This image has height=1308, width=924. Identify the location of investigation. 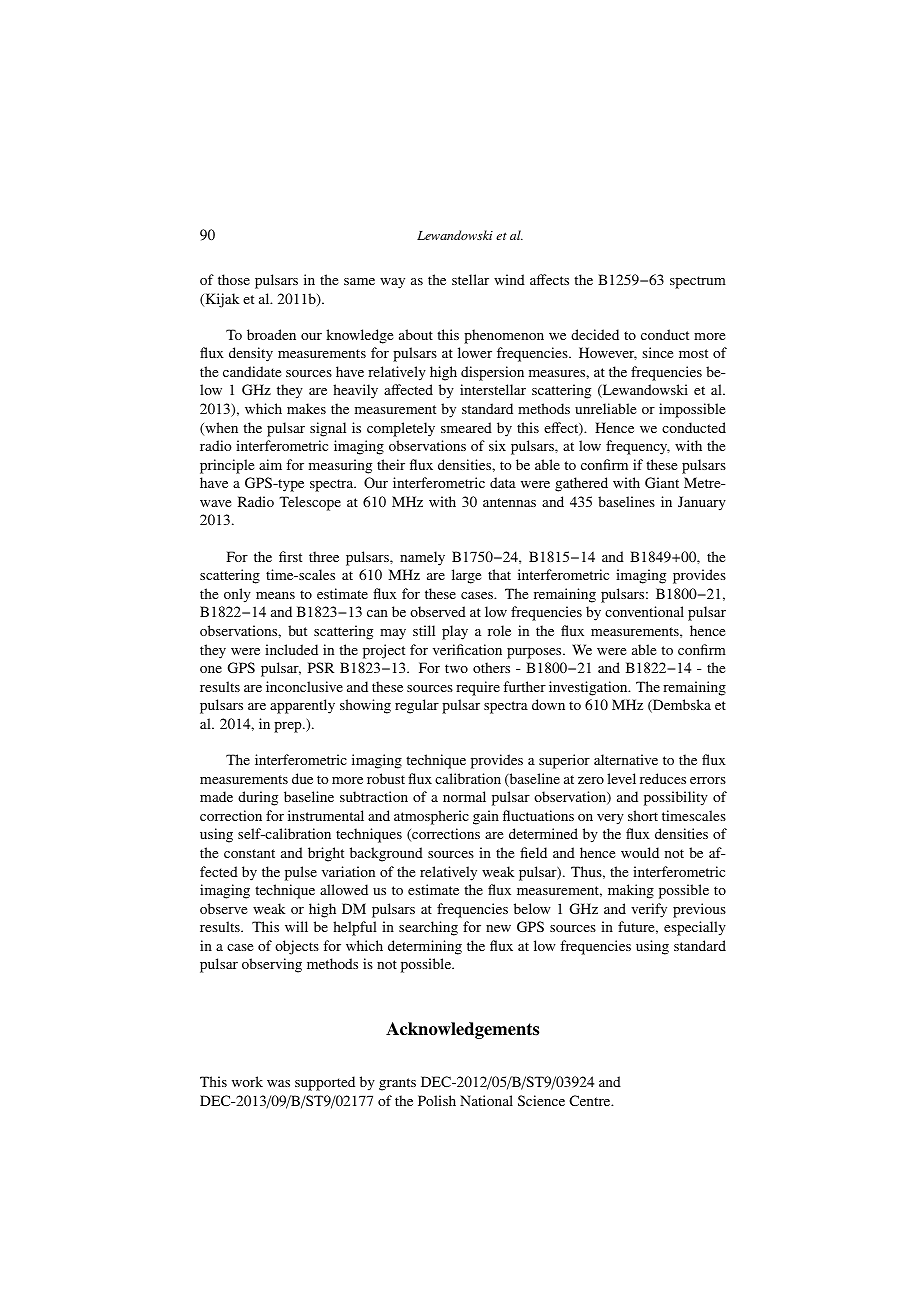
(589, 688).
